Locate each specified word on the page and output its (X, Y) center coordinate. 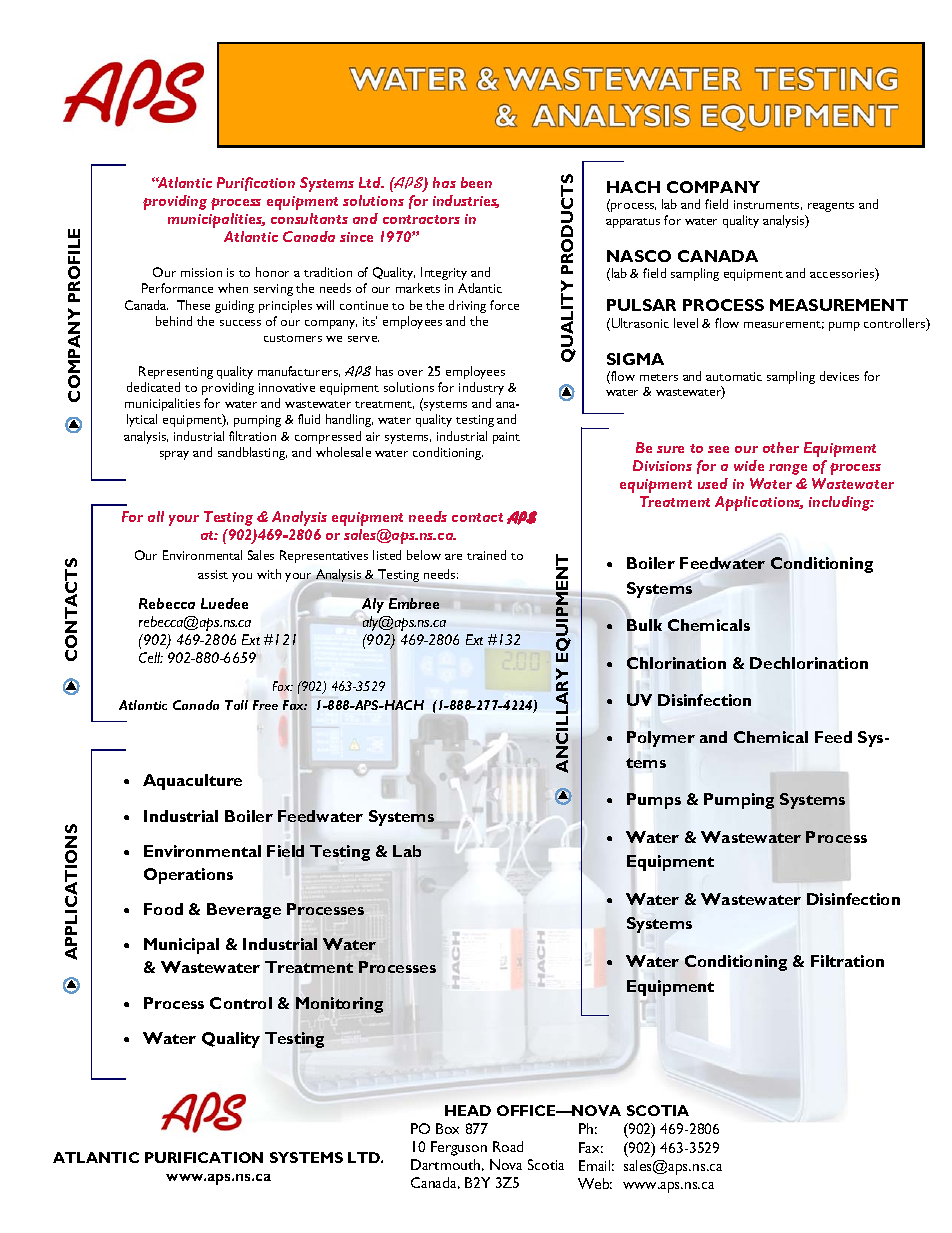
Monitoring (339, 1005)
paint (506, 438)
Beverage (244, 911)
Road (508, 1146)
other (781, 447)
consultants (309, 218)
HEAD (468, 1110)
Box (447, 1128)
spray (174, 455)
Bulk (644, 625)
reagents (831, 207)
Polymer (661, 739)
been (476, 182)
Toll (236, 705)
